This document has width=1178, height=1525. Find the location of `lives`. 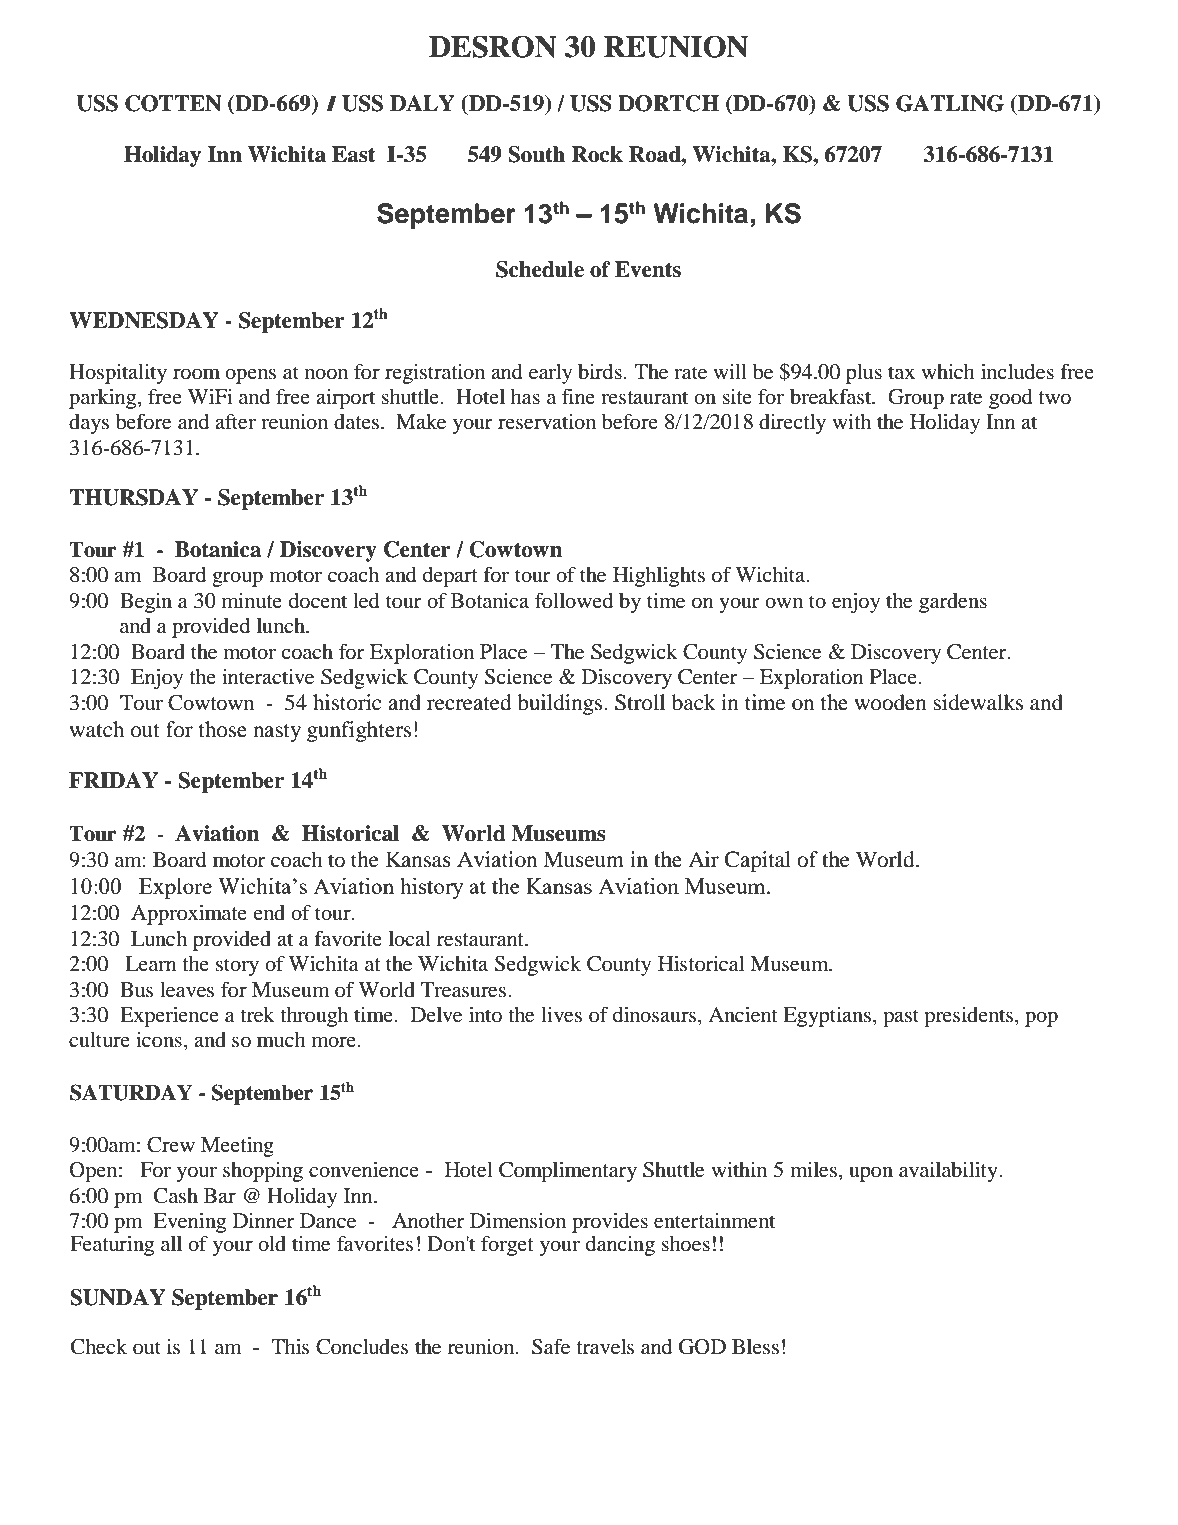

lives is located at coordinates (561, 1015).
